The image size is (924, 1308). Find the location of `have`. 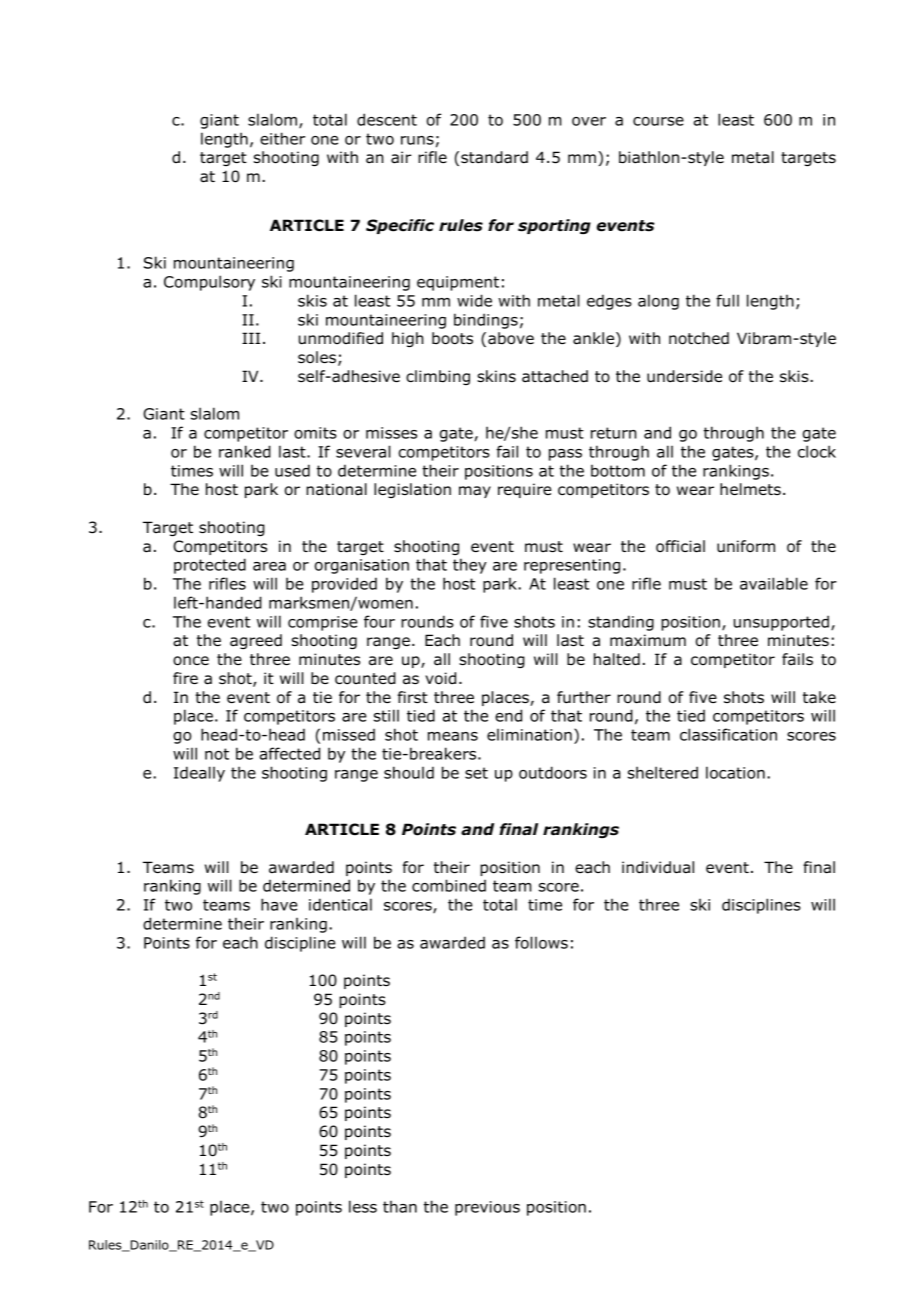

have is located at coordinates (279, 904).
